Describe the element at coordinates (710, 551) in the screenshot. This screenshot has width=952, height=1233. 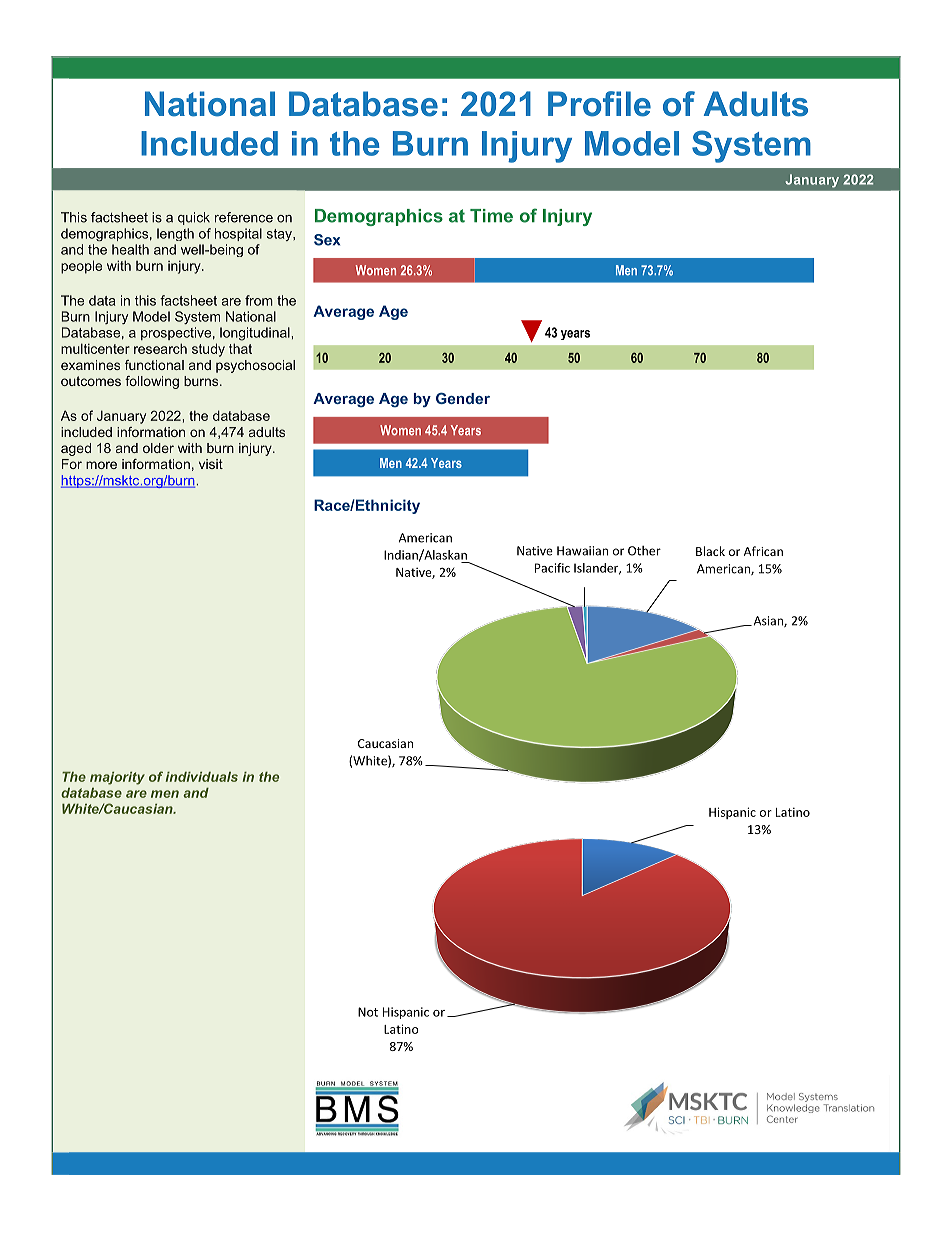
I see `Black` at that location.
